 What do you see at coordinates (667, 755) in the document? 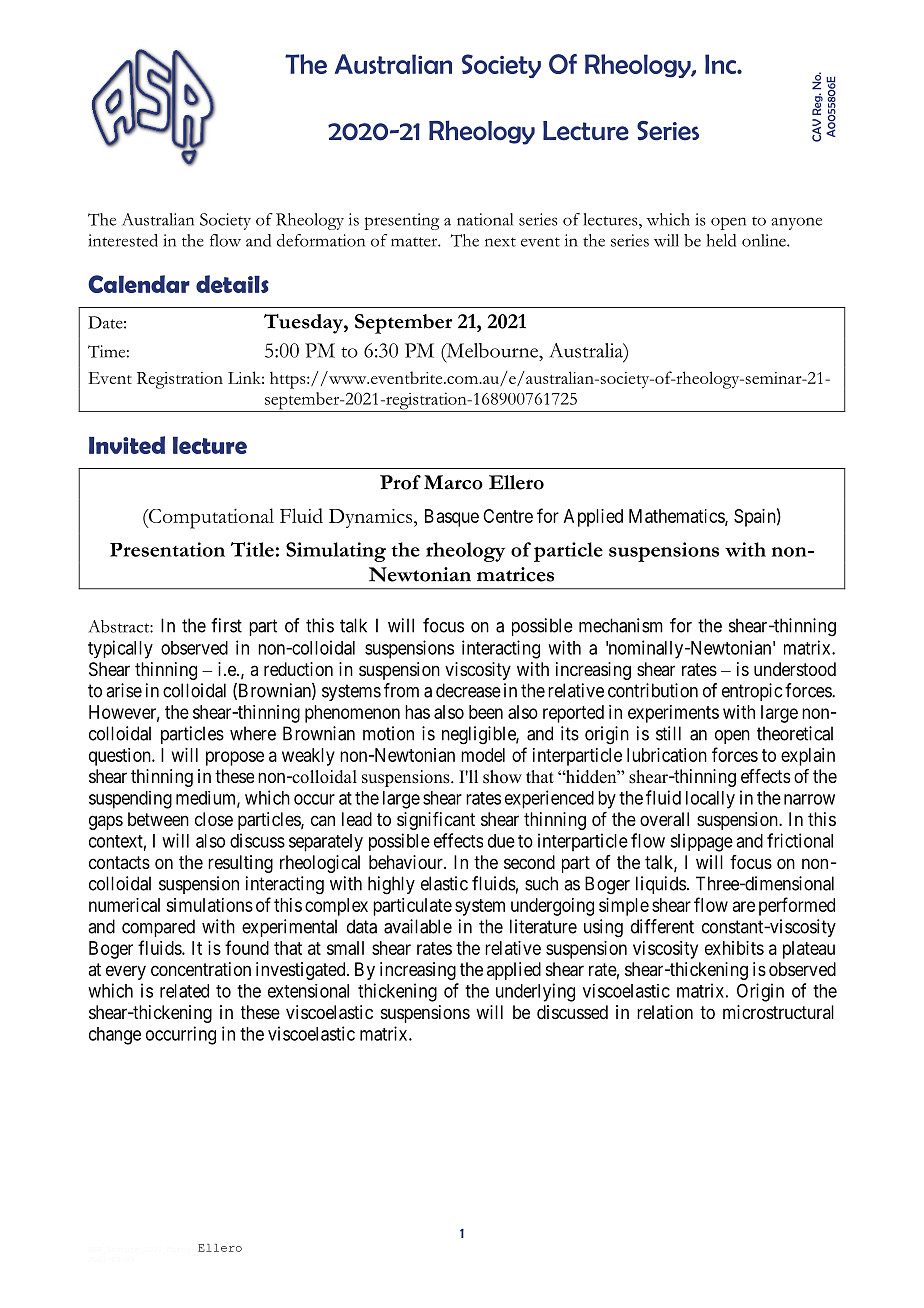
I see `lubrication` at bounding box center [667, 755].
